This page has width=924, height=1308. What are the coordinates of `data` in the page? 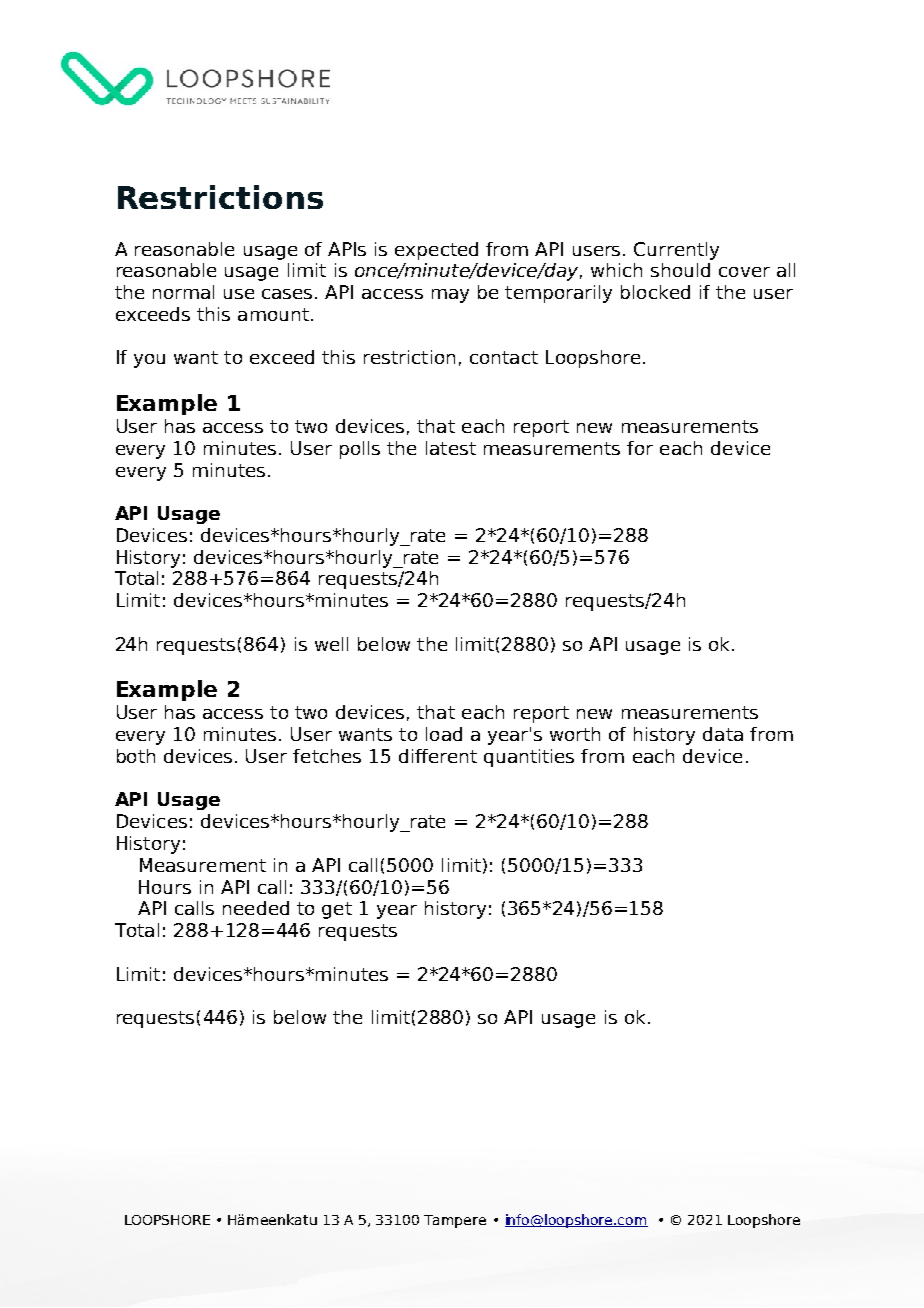 It's located at (723, 734).
